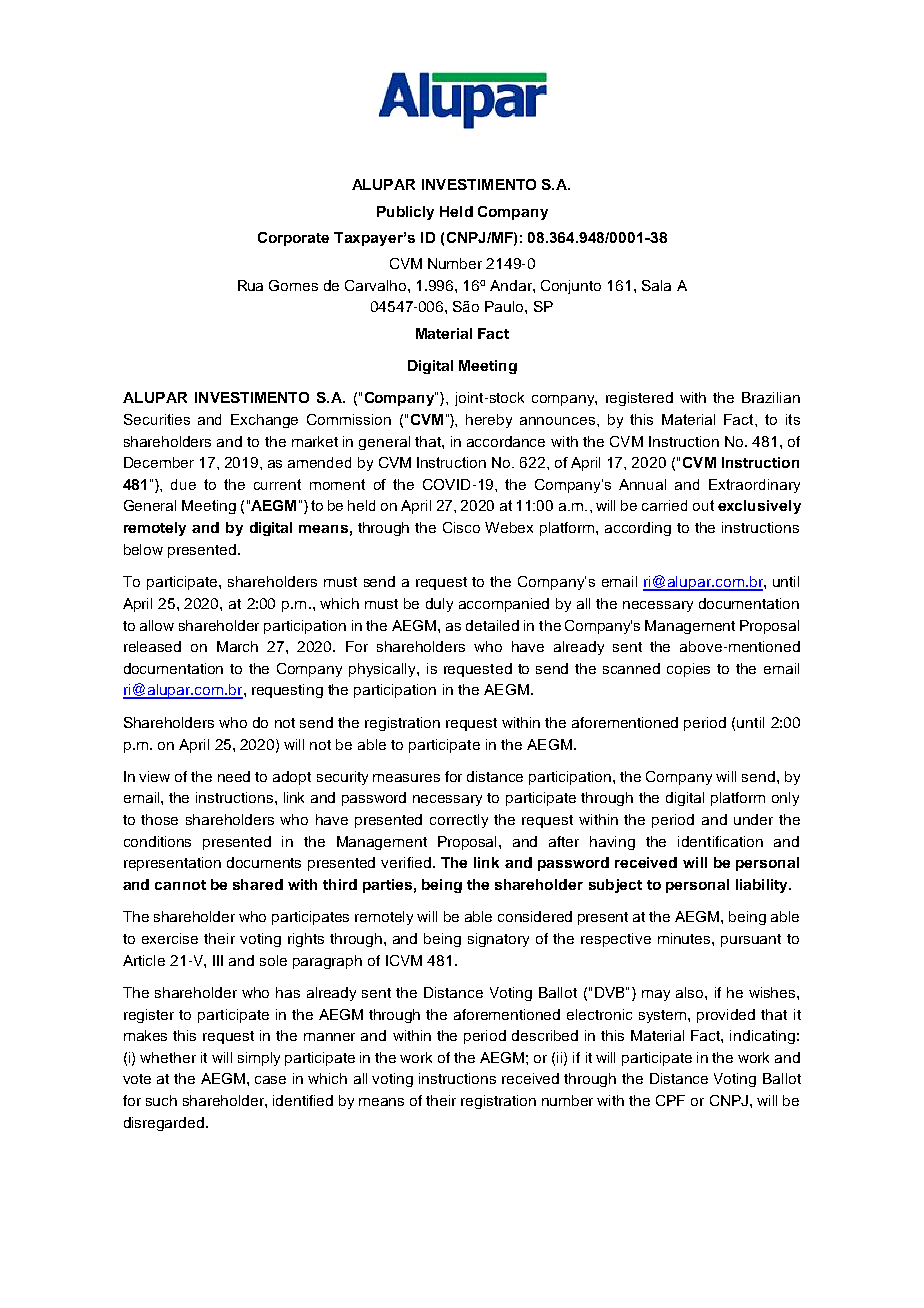 The height and width of the screenshot is (1308, 924). Describe the element at coordinates (406, 862) in the screenshot. I see `verified` at that location.
